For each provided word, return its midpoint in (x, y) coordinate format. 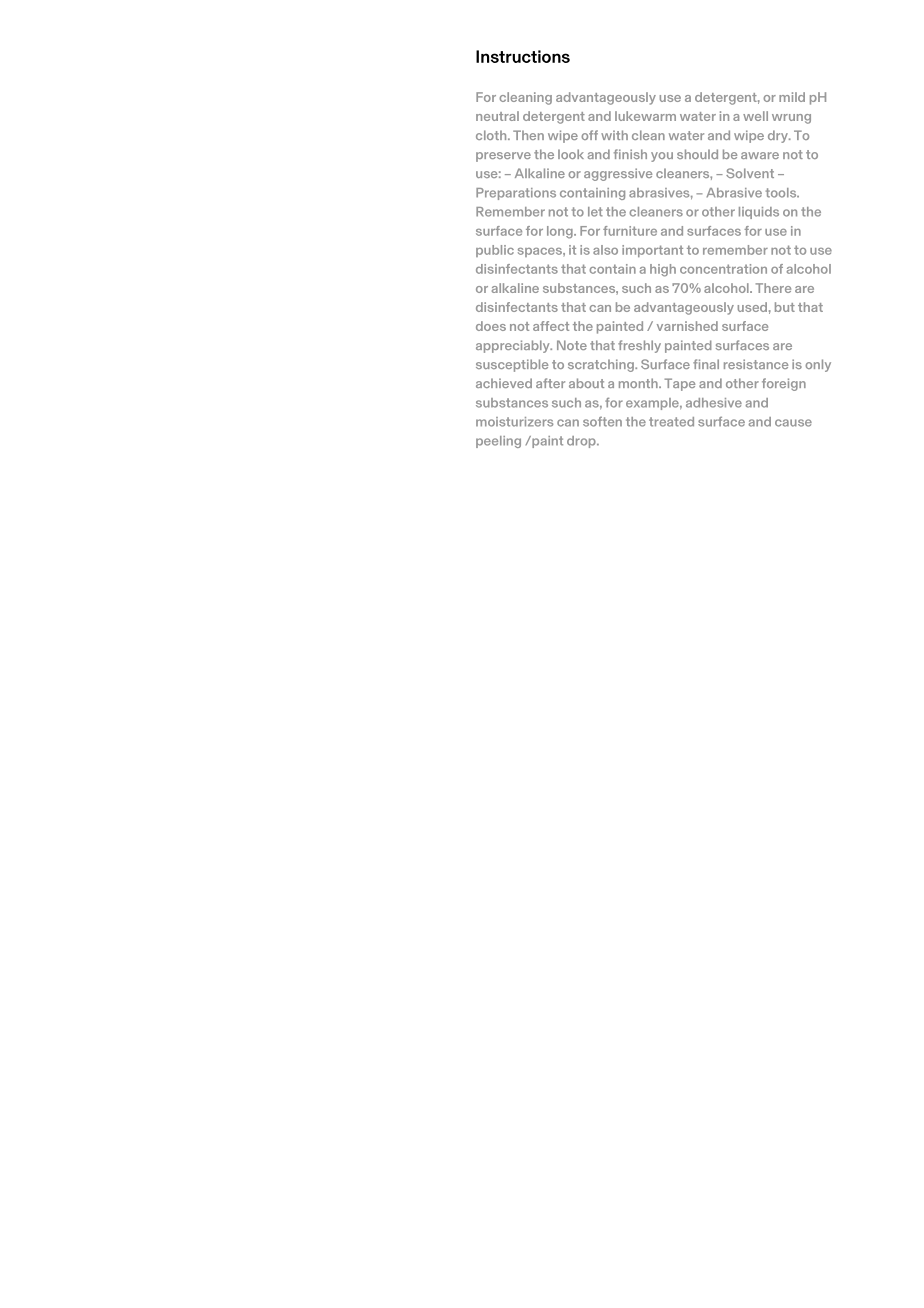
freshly (639, 346)
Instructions (523, 56)
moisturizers (514, 422)
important (652, 251)
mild (792, 97)
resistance (756, 364)
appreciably (514, 346)
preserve (503, 157)
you (662, 157)
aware (760, 155)
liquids (759, 213)
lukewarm (645, 116)
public (495, 251)
